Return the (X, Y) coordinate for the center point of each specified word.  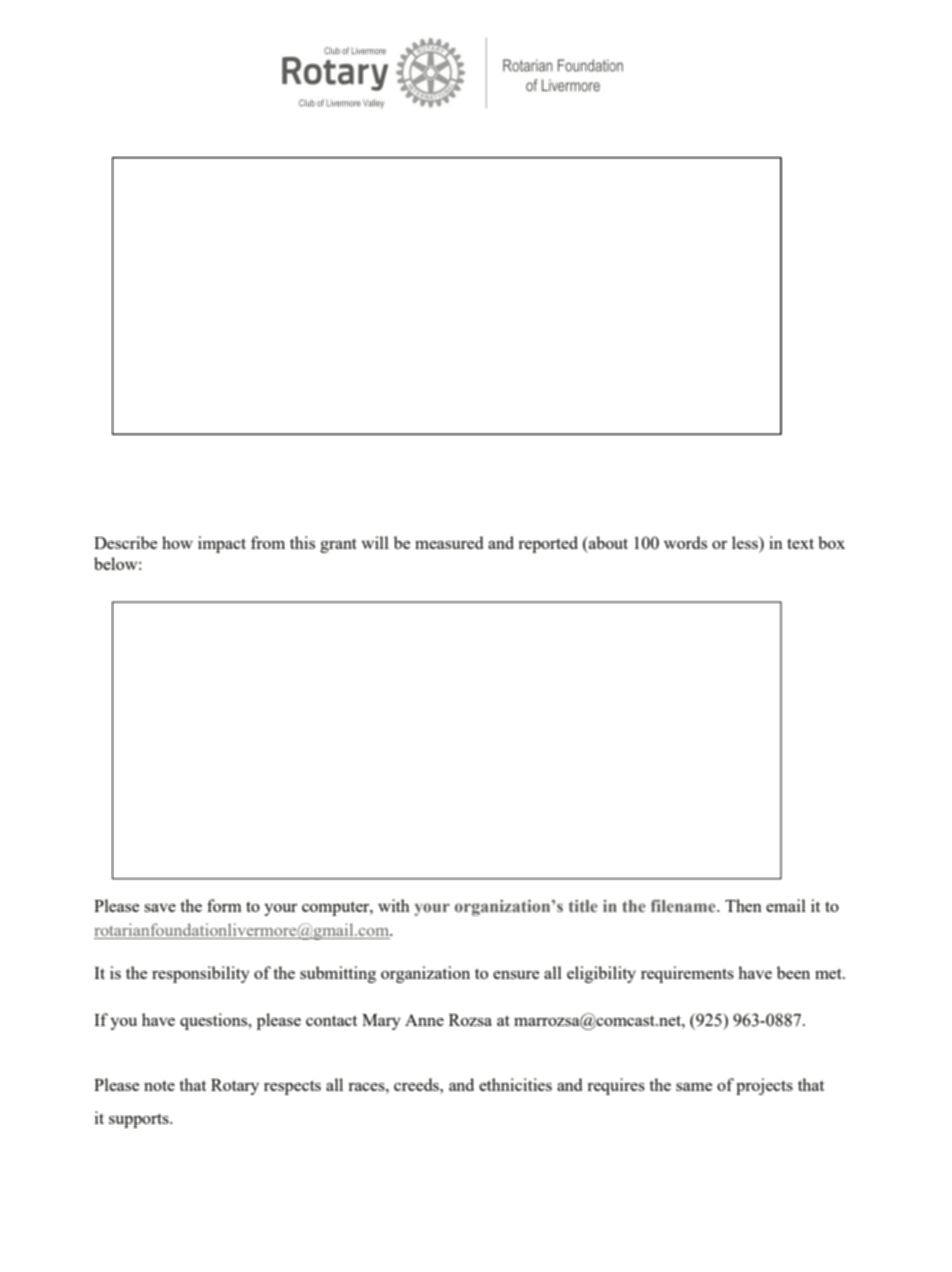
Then (743, 905)
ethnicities (515, 1084)
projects (764, 1086)
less (746, 542)
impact (222, 544)
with (394, 905)
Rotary (235, 1087)
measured (449, 542)
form (224, 905)
